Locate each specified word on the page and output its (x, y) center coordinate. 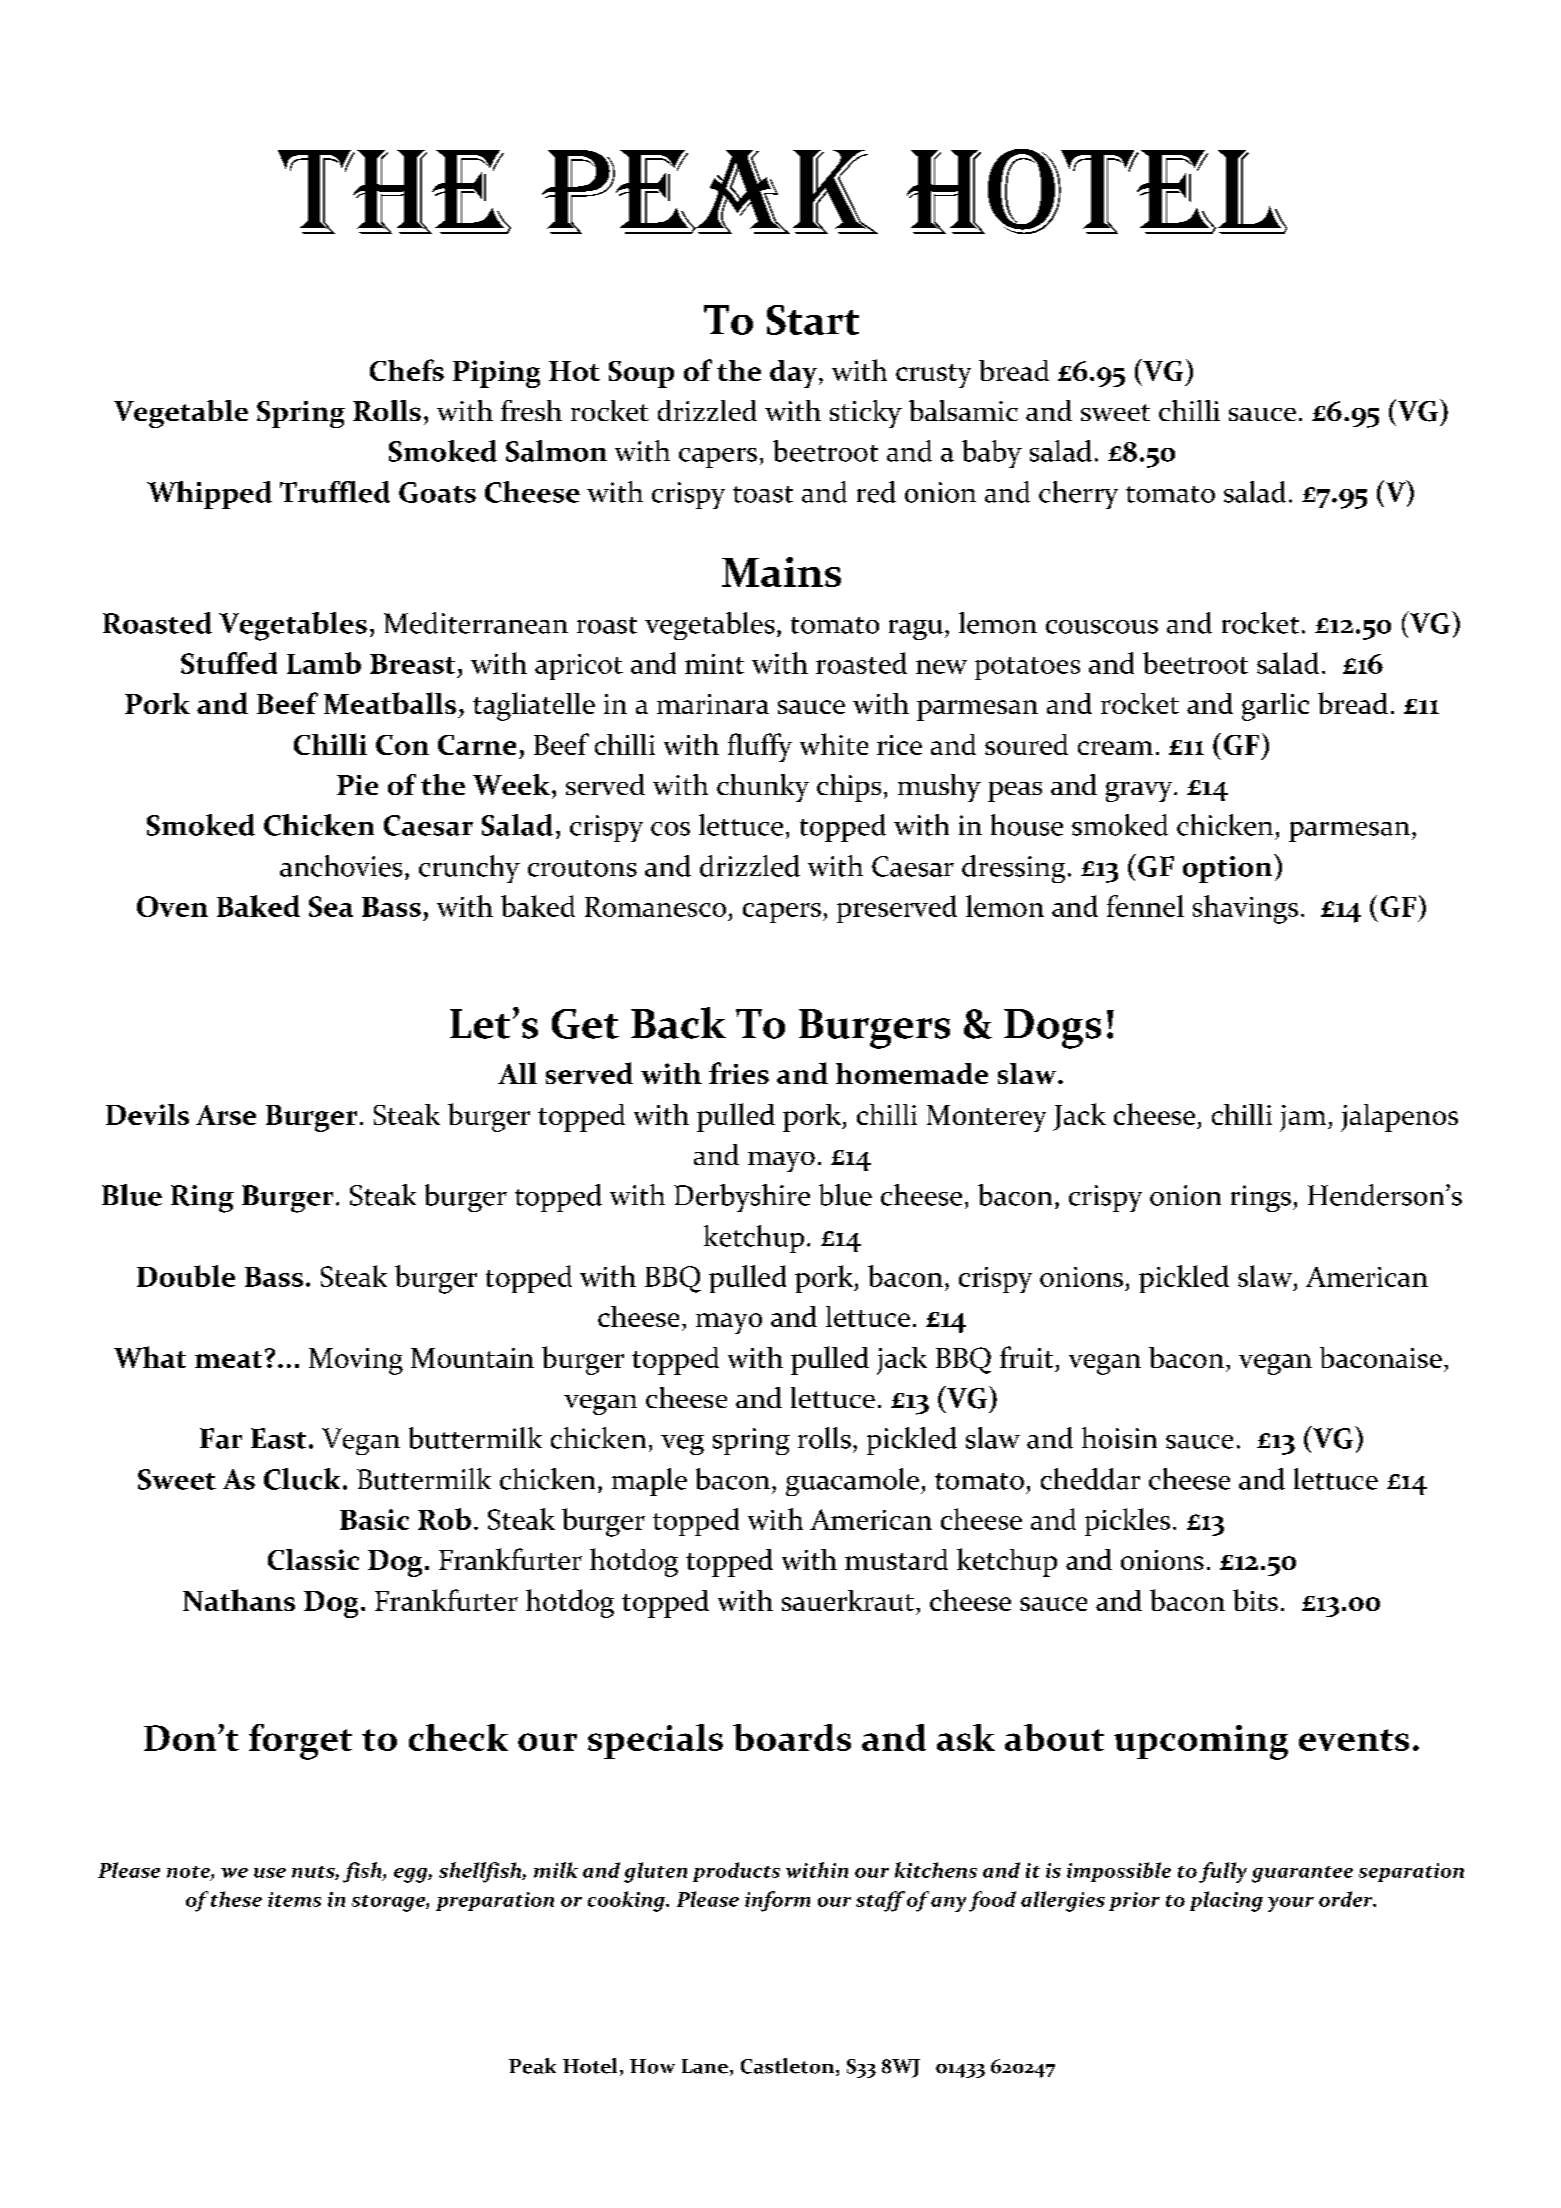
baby (992, 454)
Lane (705, 2066)
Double (186, 1276)
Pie (357, 785)
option (1229, 868)
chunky (763, 788)
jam (1304, 1118)
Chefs (407, 370)
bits (1255, 1600)
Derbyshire (742, 1198)
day (795, 374)
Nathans (239, 1600)
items (294, 1899)
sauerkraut (848, 1600)
